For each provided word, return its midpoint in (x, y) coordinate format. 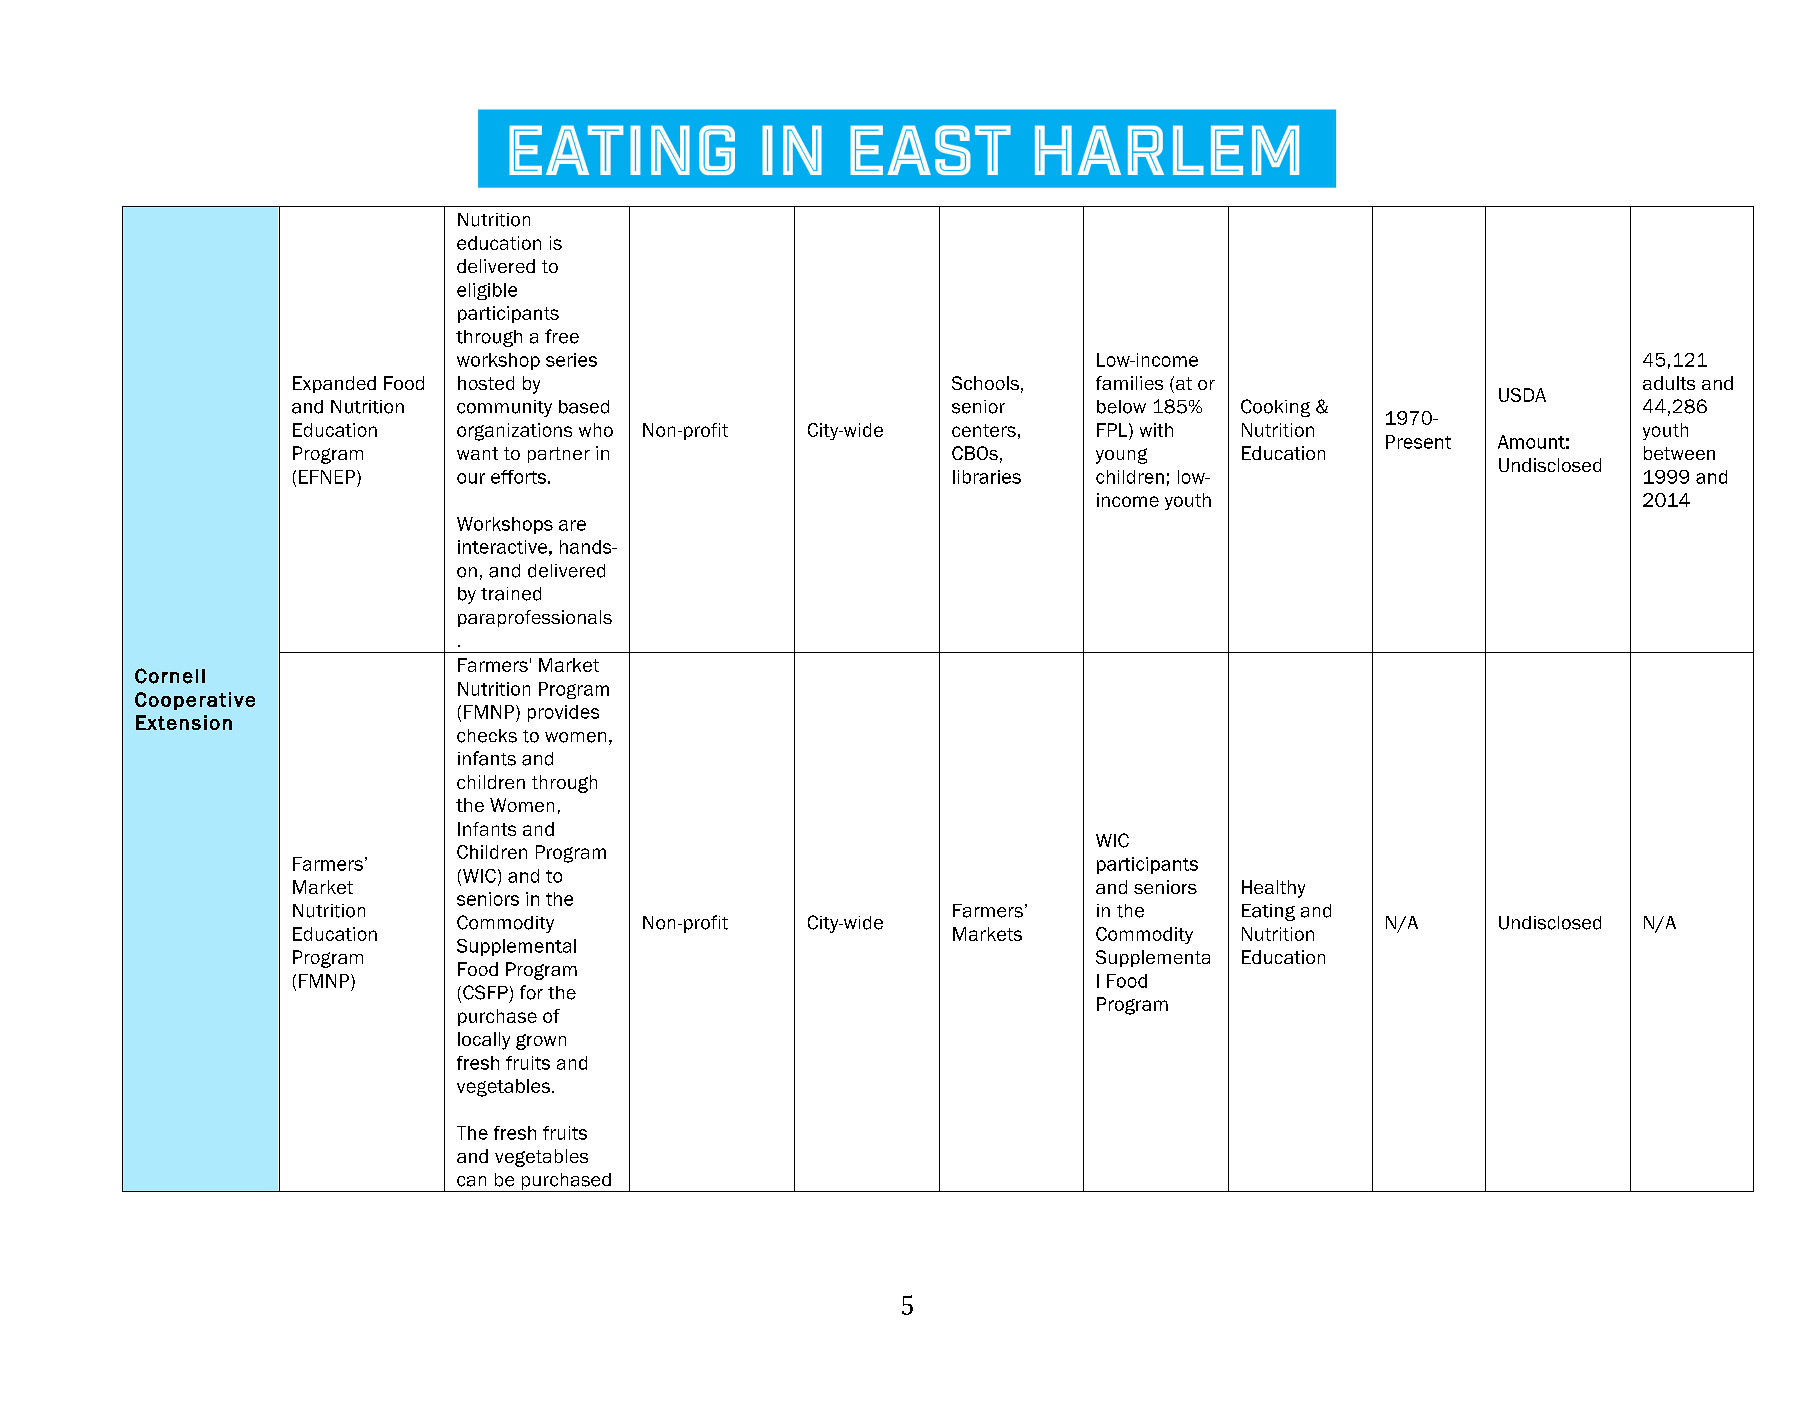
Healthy (1273, 889)
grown (541, 1042)
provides (563, 713)
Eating (1268, 912)
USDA (1522, 395)
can (471, 1181)
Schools (985, 383)
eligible (487, 291)
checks (487, 736)
